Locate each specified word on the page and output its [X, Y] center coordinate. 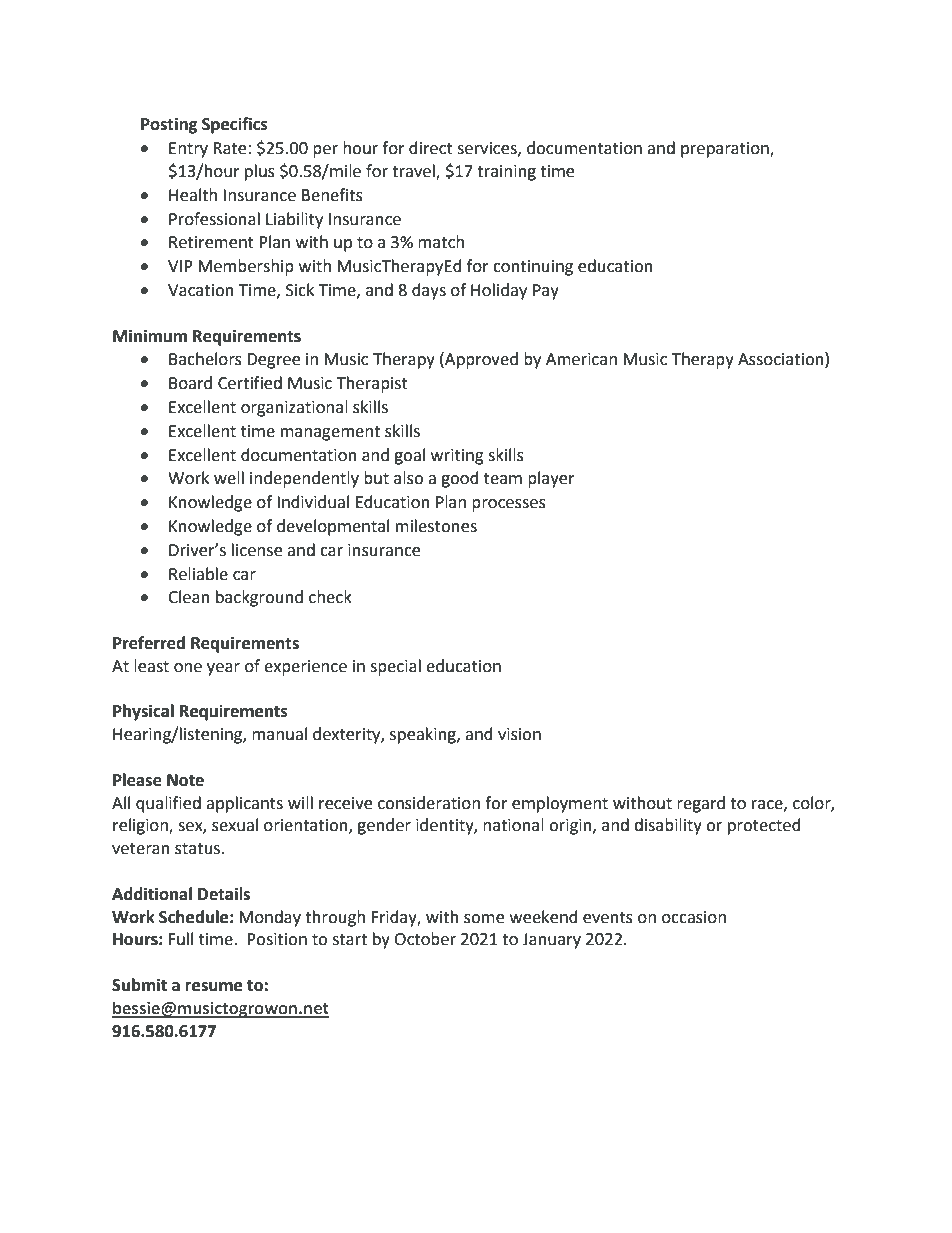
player [551, 479]
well [229, 478]
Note [185, 780]
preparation [726, 150]
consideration [429, 803]
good [460, 479]
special [395, 667]
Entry [188, 150]
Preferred [149, 643]
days [429, 291]
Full [180, 939]
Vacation [201, 290]
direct [431, 148]
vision [519, 734]
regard [701, 804]
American [581, 359]
